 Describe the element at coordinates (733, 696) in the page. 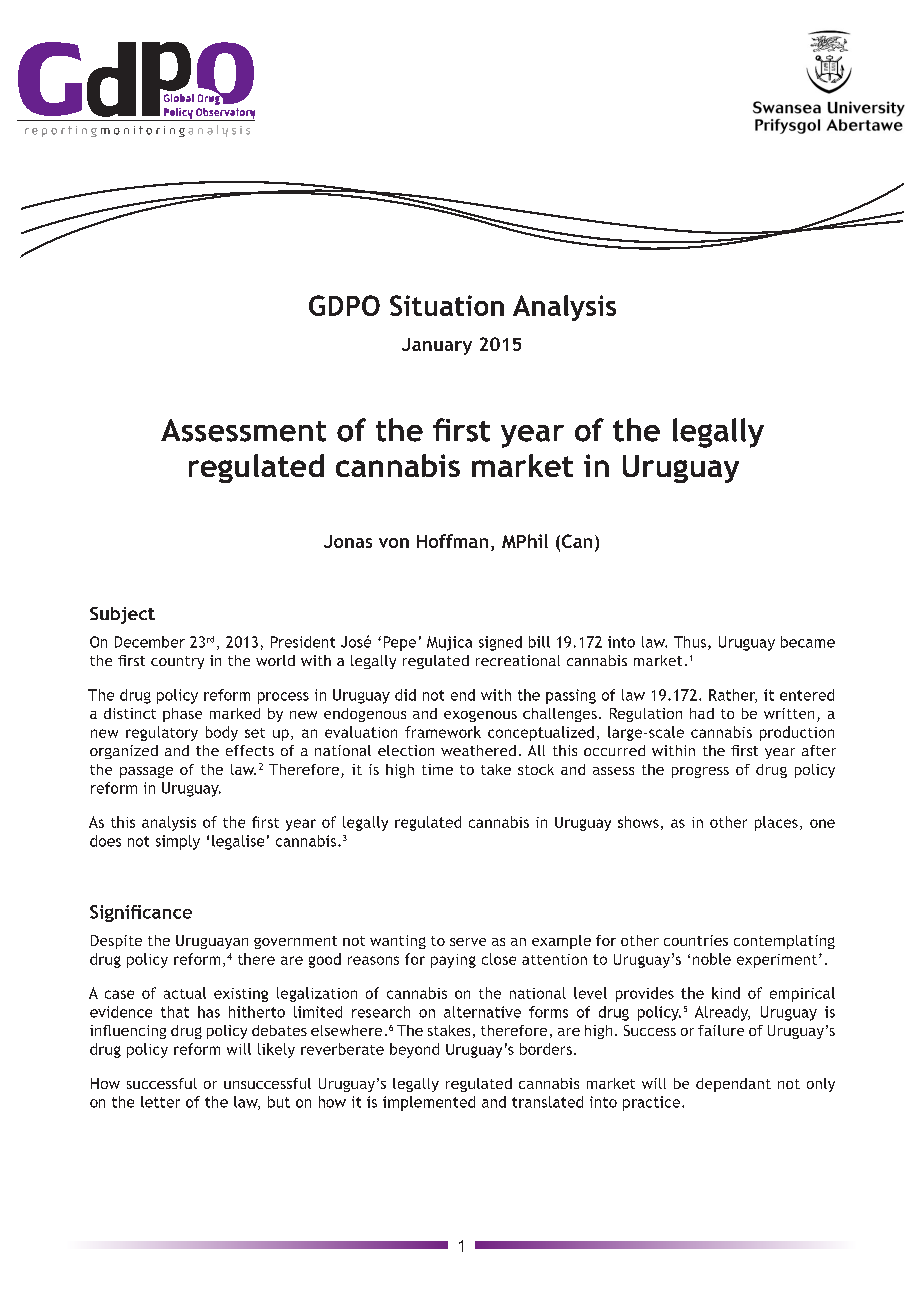

I see `Rather` at that location.
